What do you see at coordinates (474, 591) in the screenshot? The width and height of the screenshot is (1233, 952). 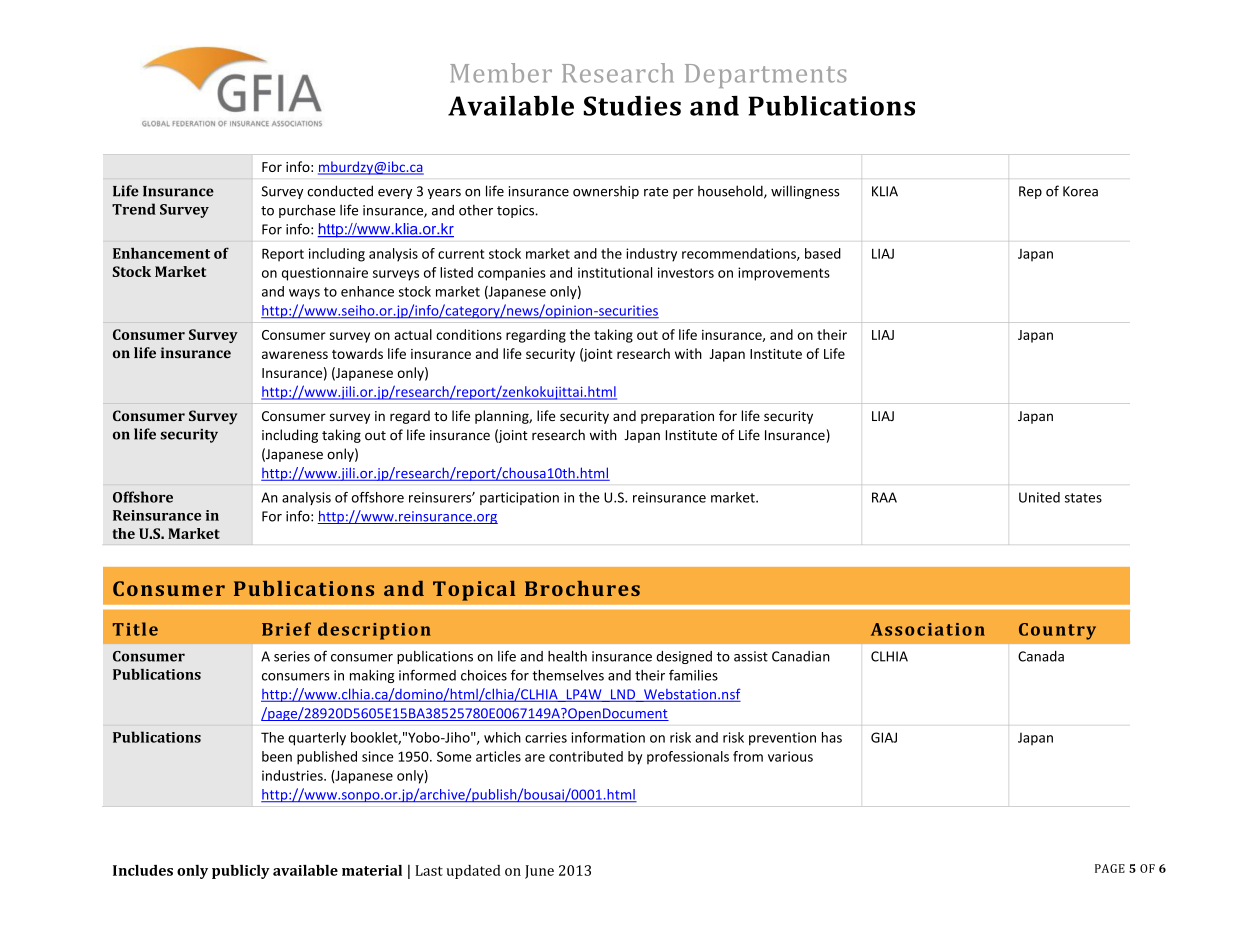 I see `Topical` at bounding box center [474, 591].
